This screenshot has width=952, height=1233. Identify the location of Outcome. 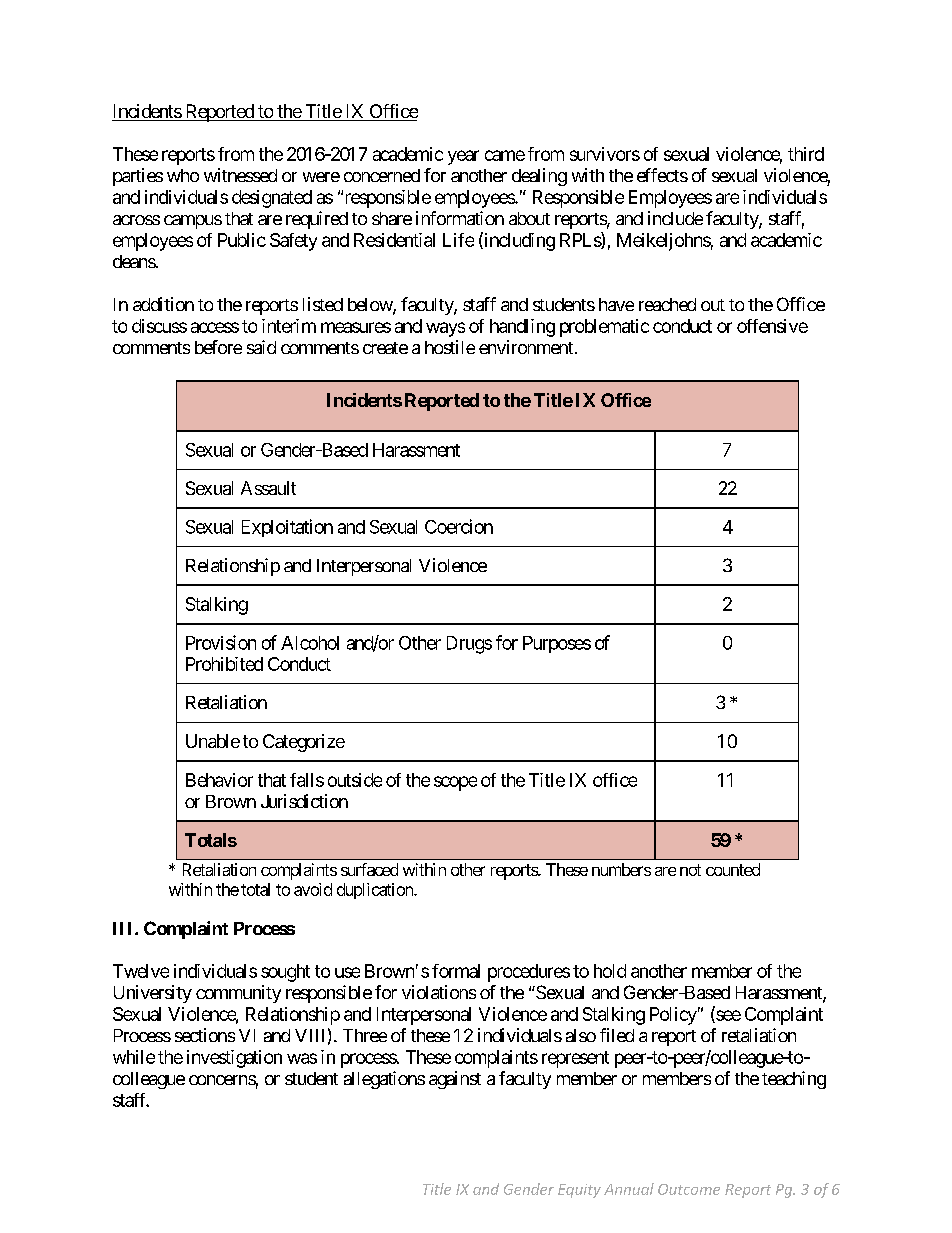
(689, 1189).
